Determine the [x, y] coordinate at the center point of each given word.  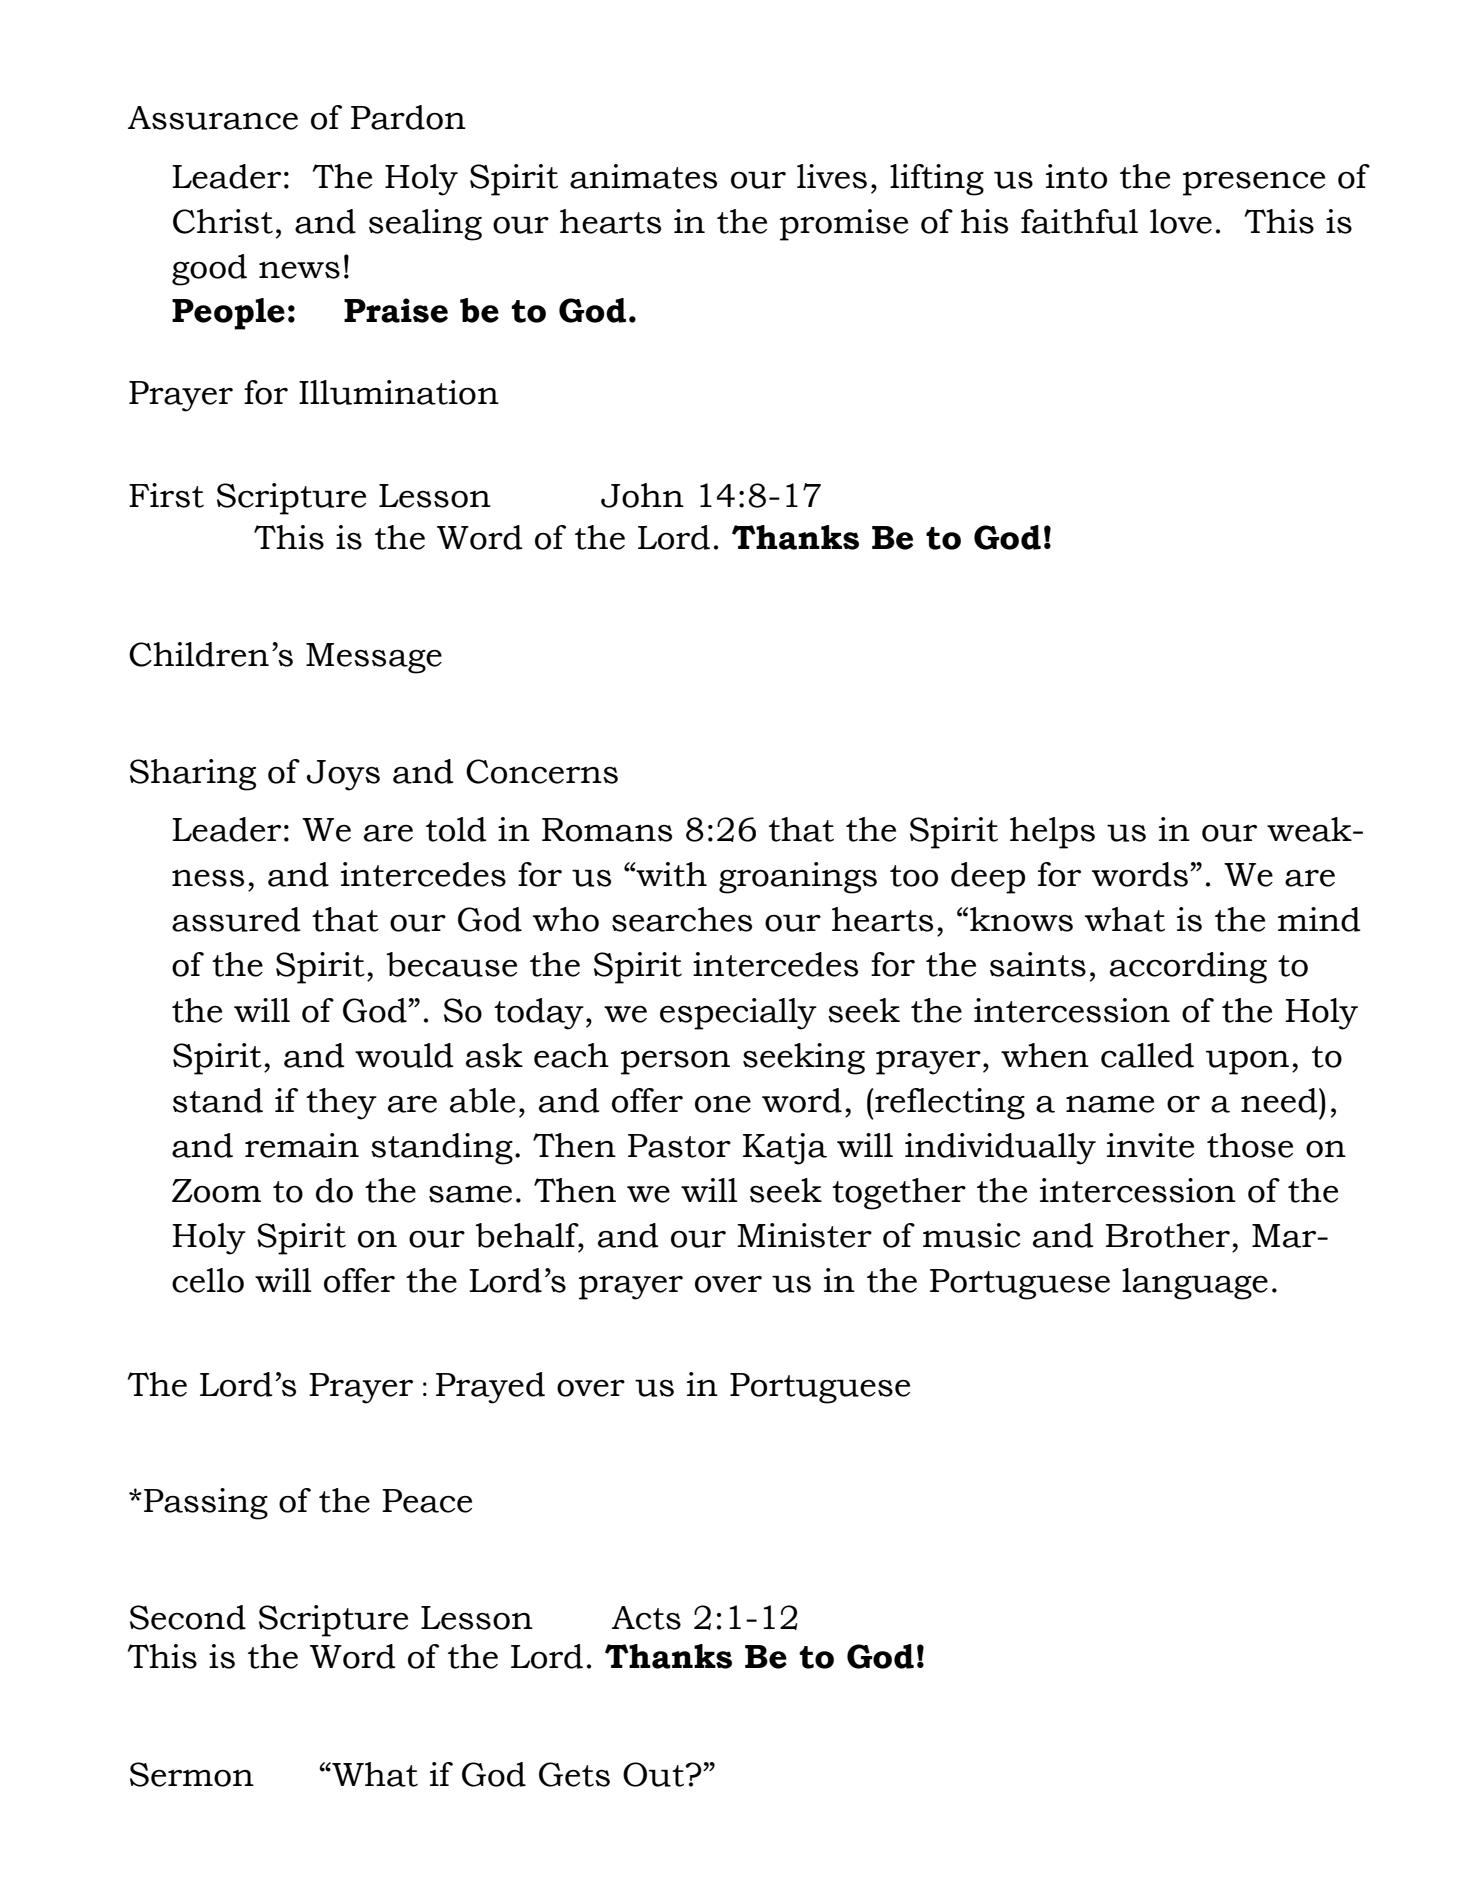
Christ [223, 221]
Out [654, 1774]
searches [682, 919]
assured [236, 919]
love [1181, 221]
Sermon [192, 1774]
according [1188, 968]
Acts [646, 1618]
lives [832, 176]
